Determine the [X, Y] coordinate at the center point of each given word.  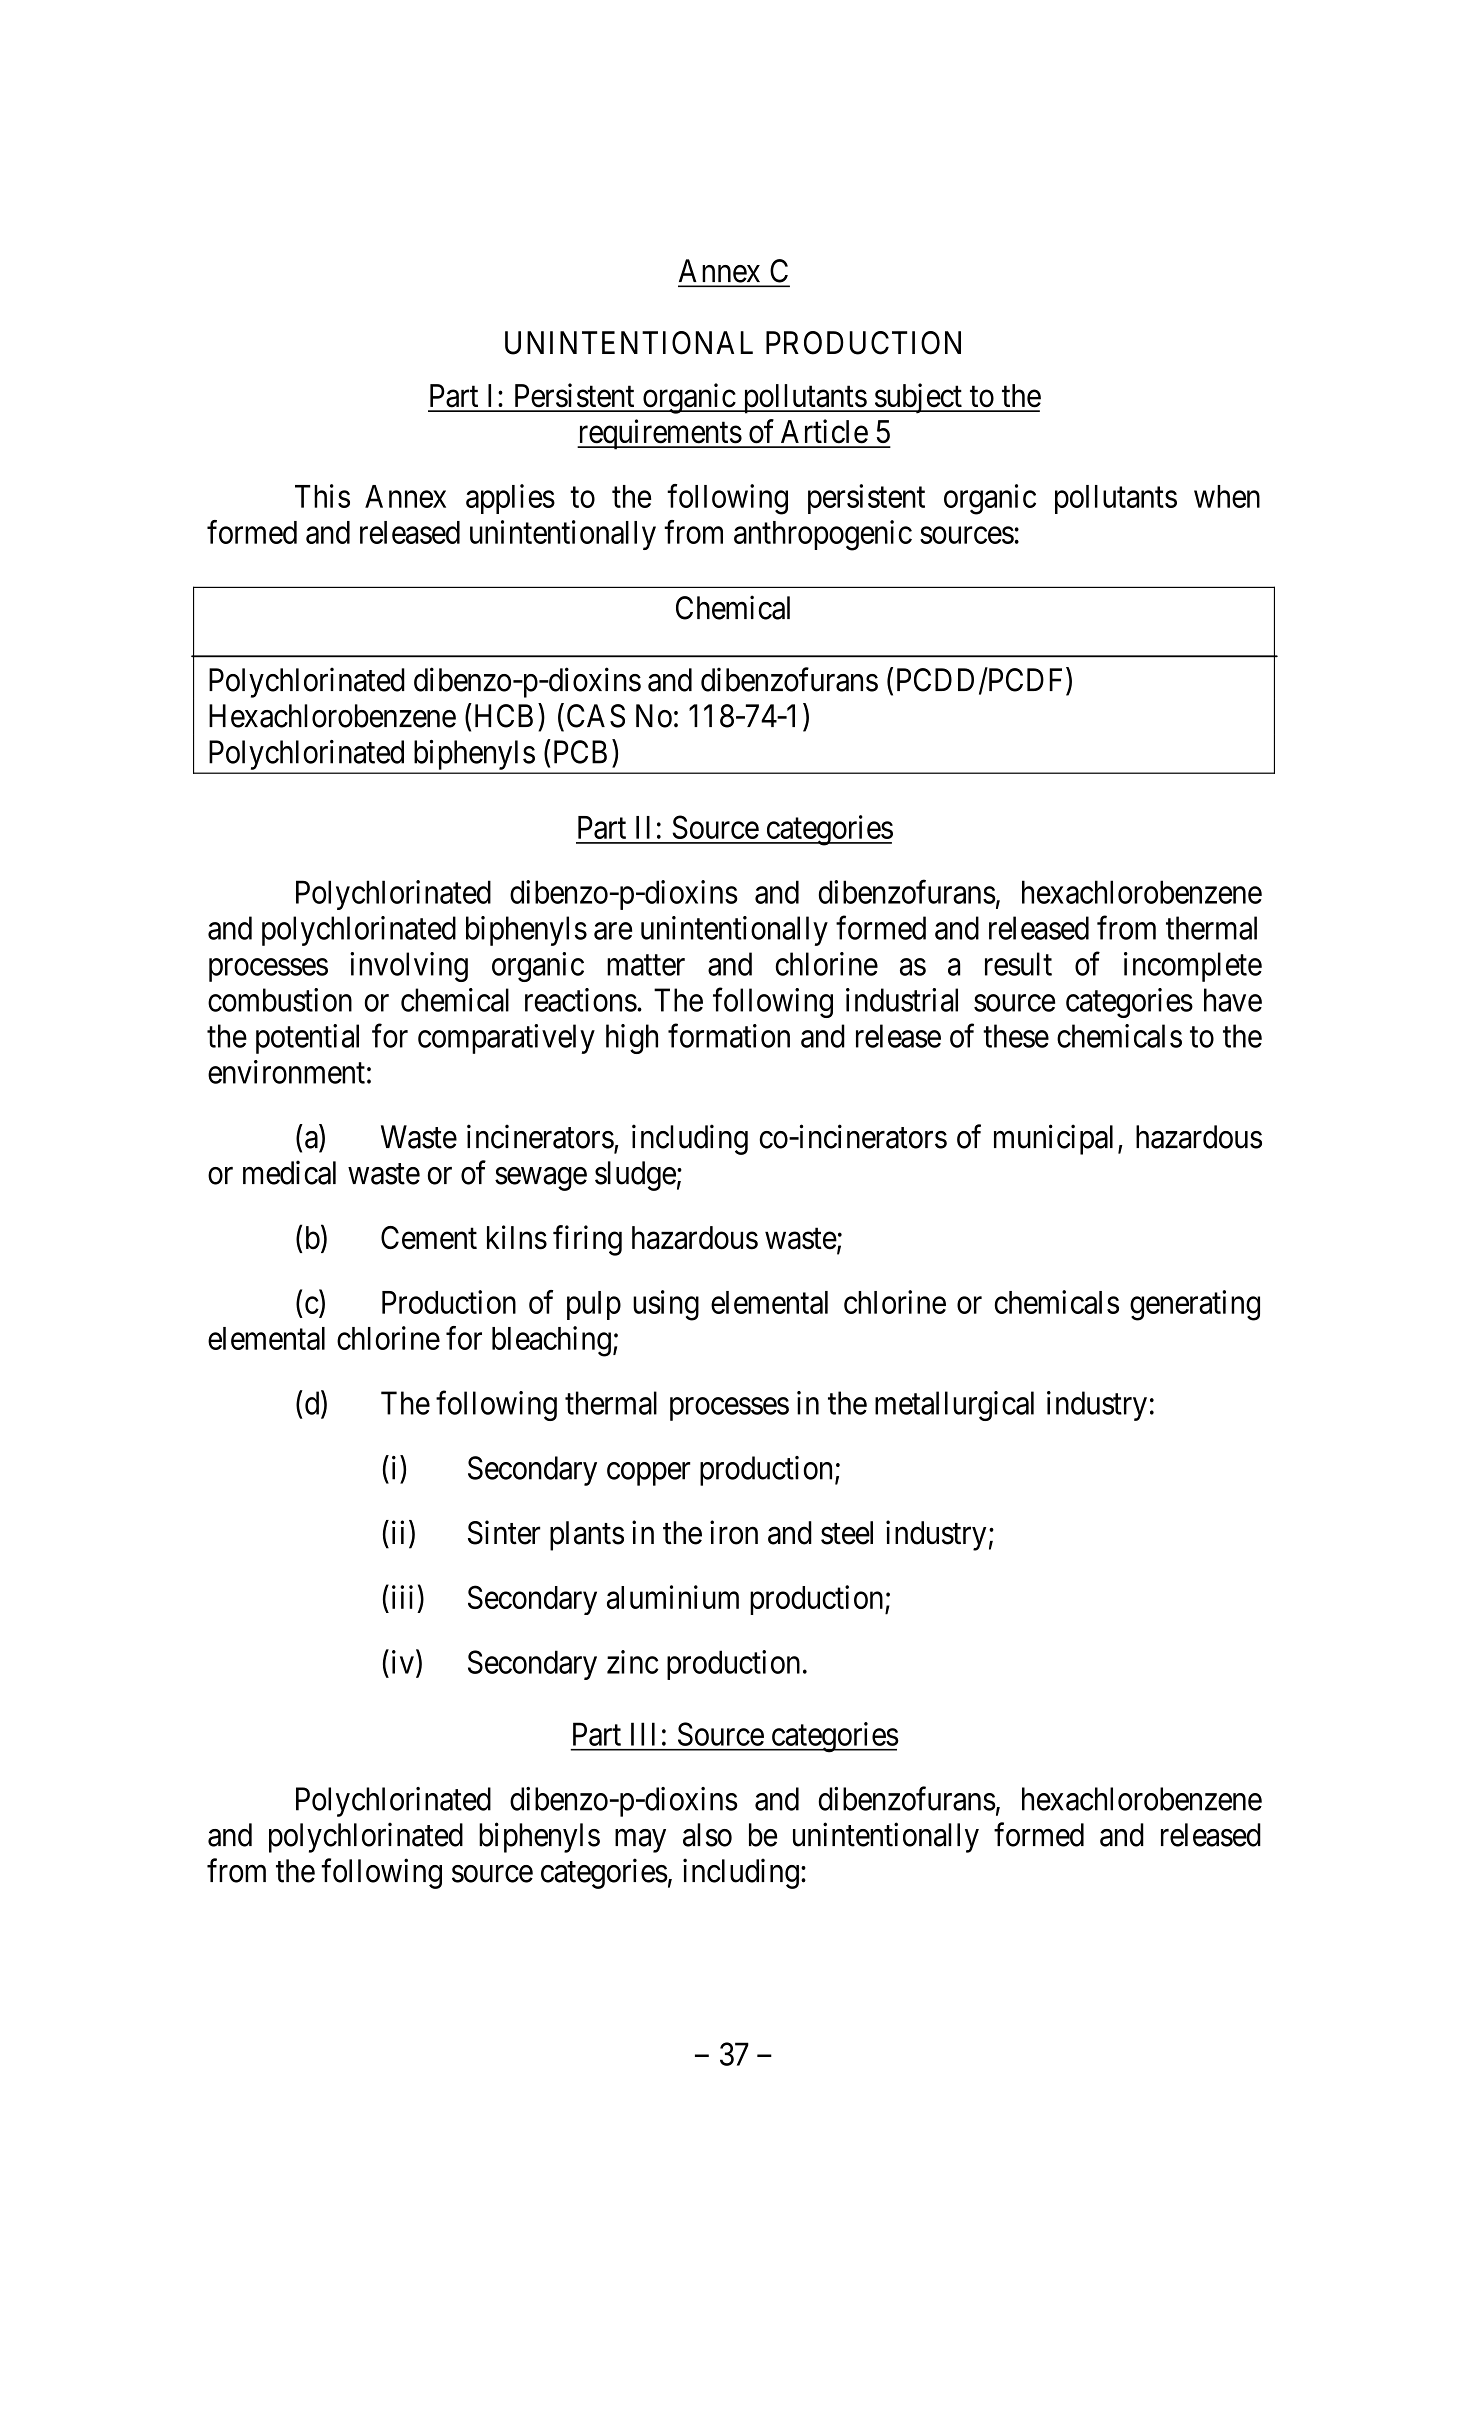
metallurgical [954, 1406]
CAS [596, 716]
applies [510, 499]
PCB [580, 752]
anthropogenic [823, 535]
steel [847, 1533]
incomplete [1193, 967]
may [640, 1841]
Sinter [504, 1532]
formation [729, 1036]
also [707, 1835]
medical [289, 1172]
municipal [1053, 1139]
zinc [633, 1662]
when [1227, 496]
